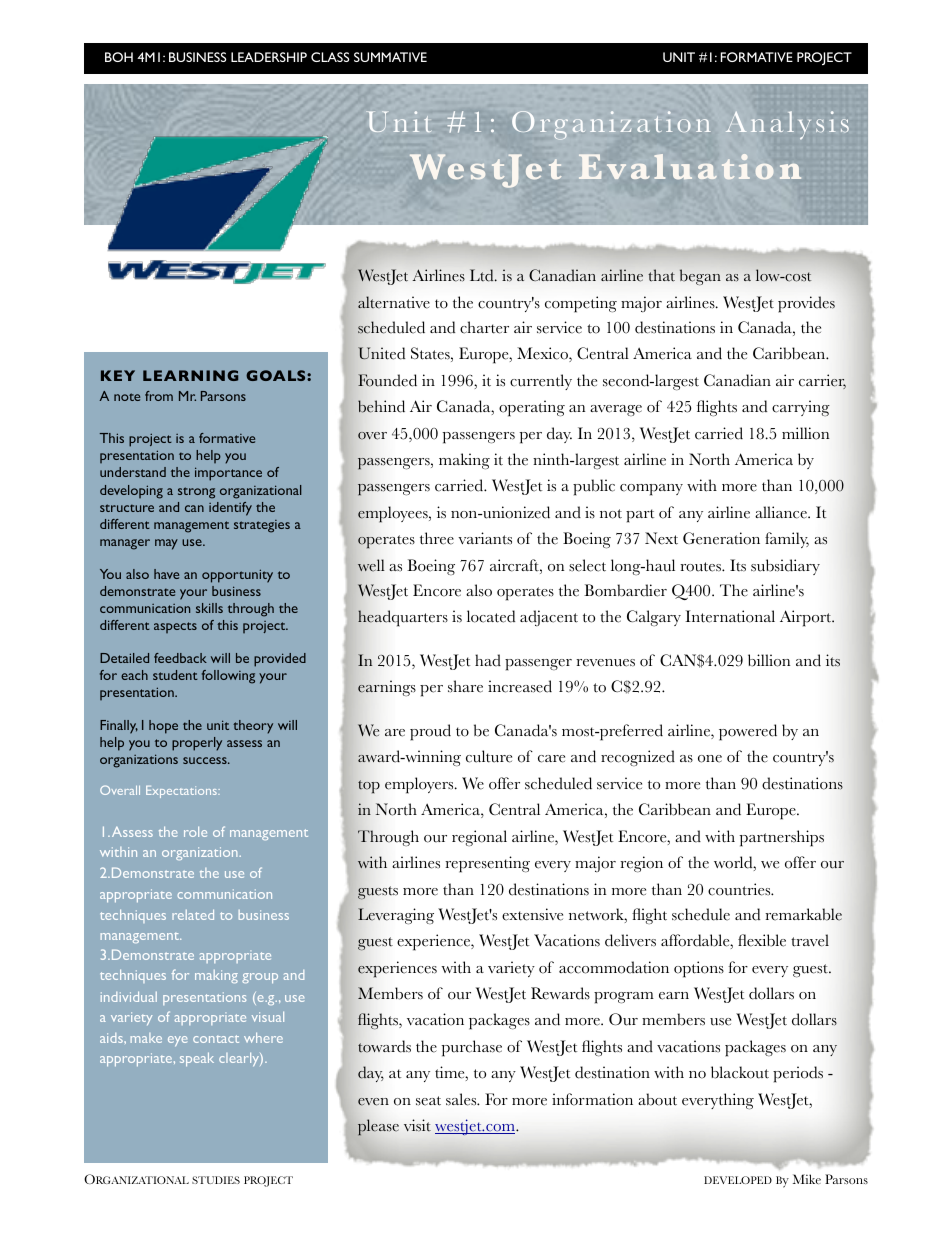 The width and height of the image is (952, 1233). What do you see at coordinates (420, 785) in the image?
I see `employers` at bounding box center [420, 785].
